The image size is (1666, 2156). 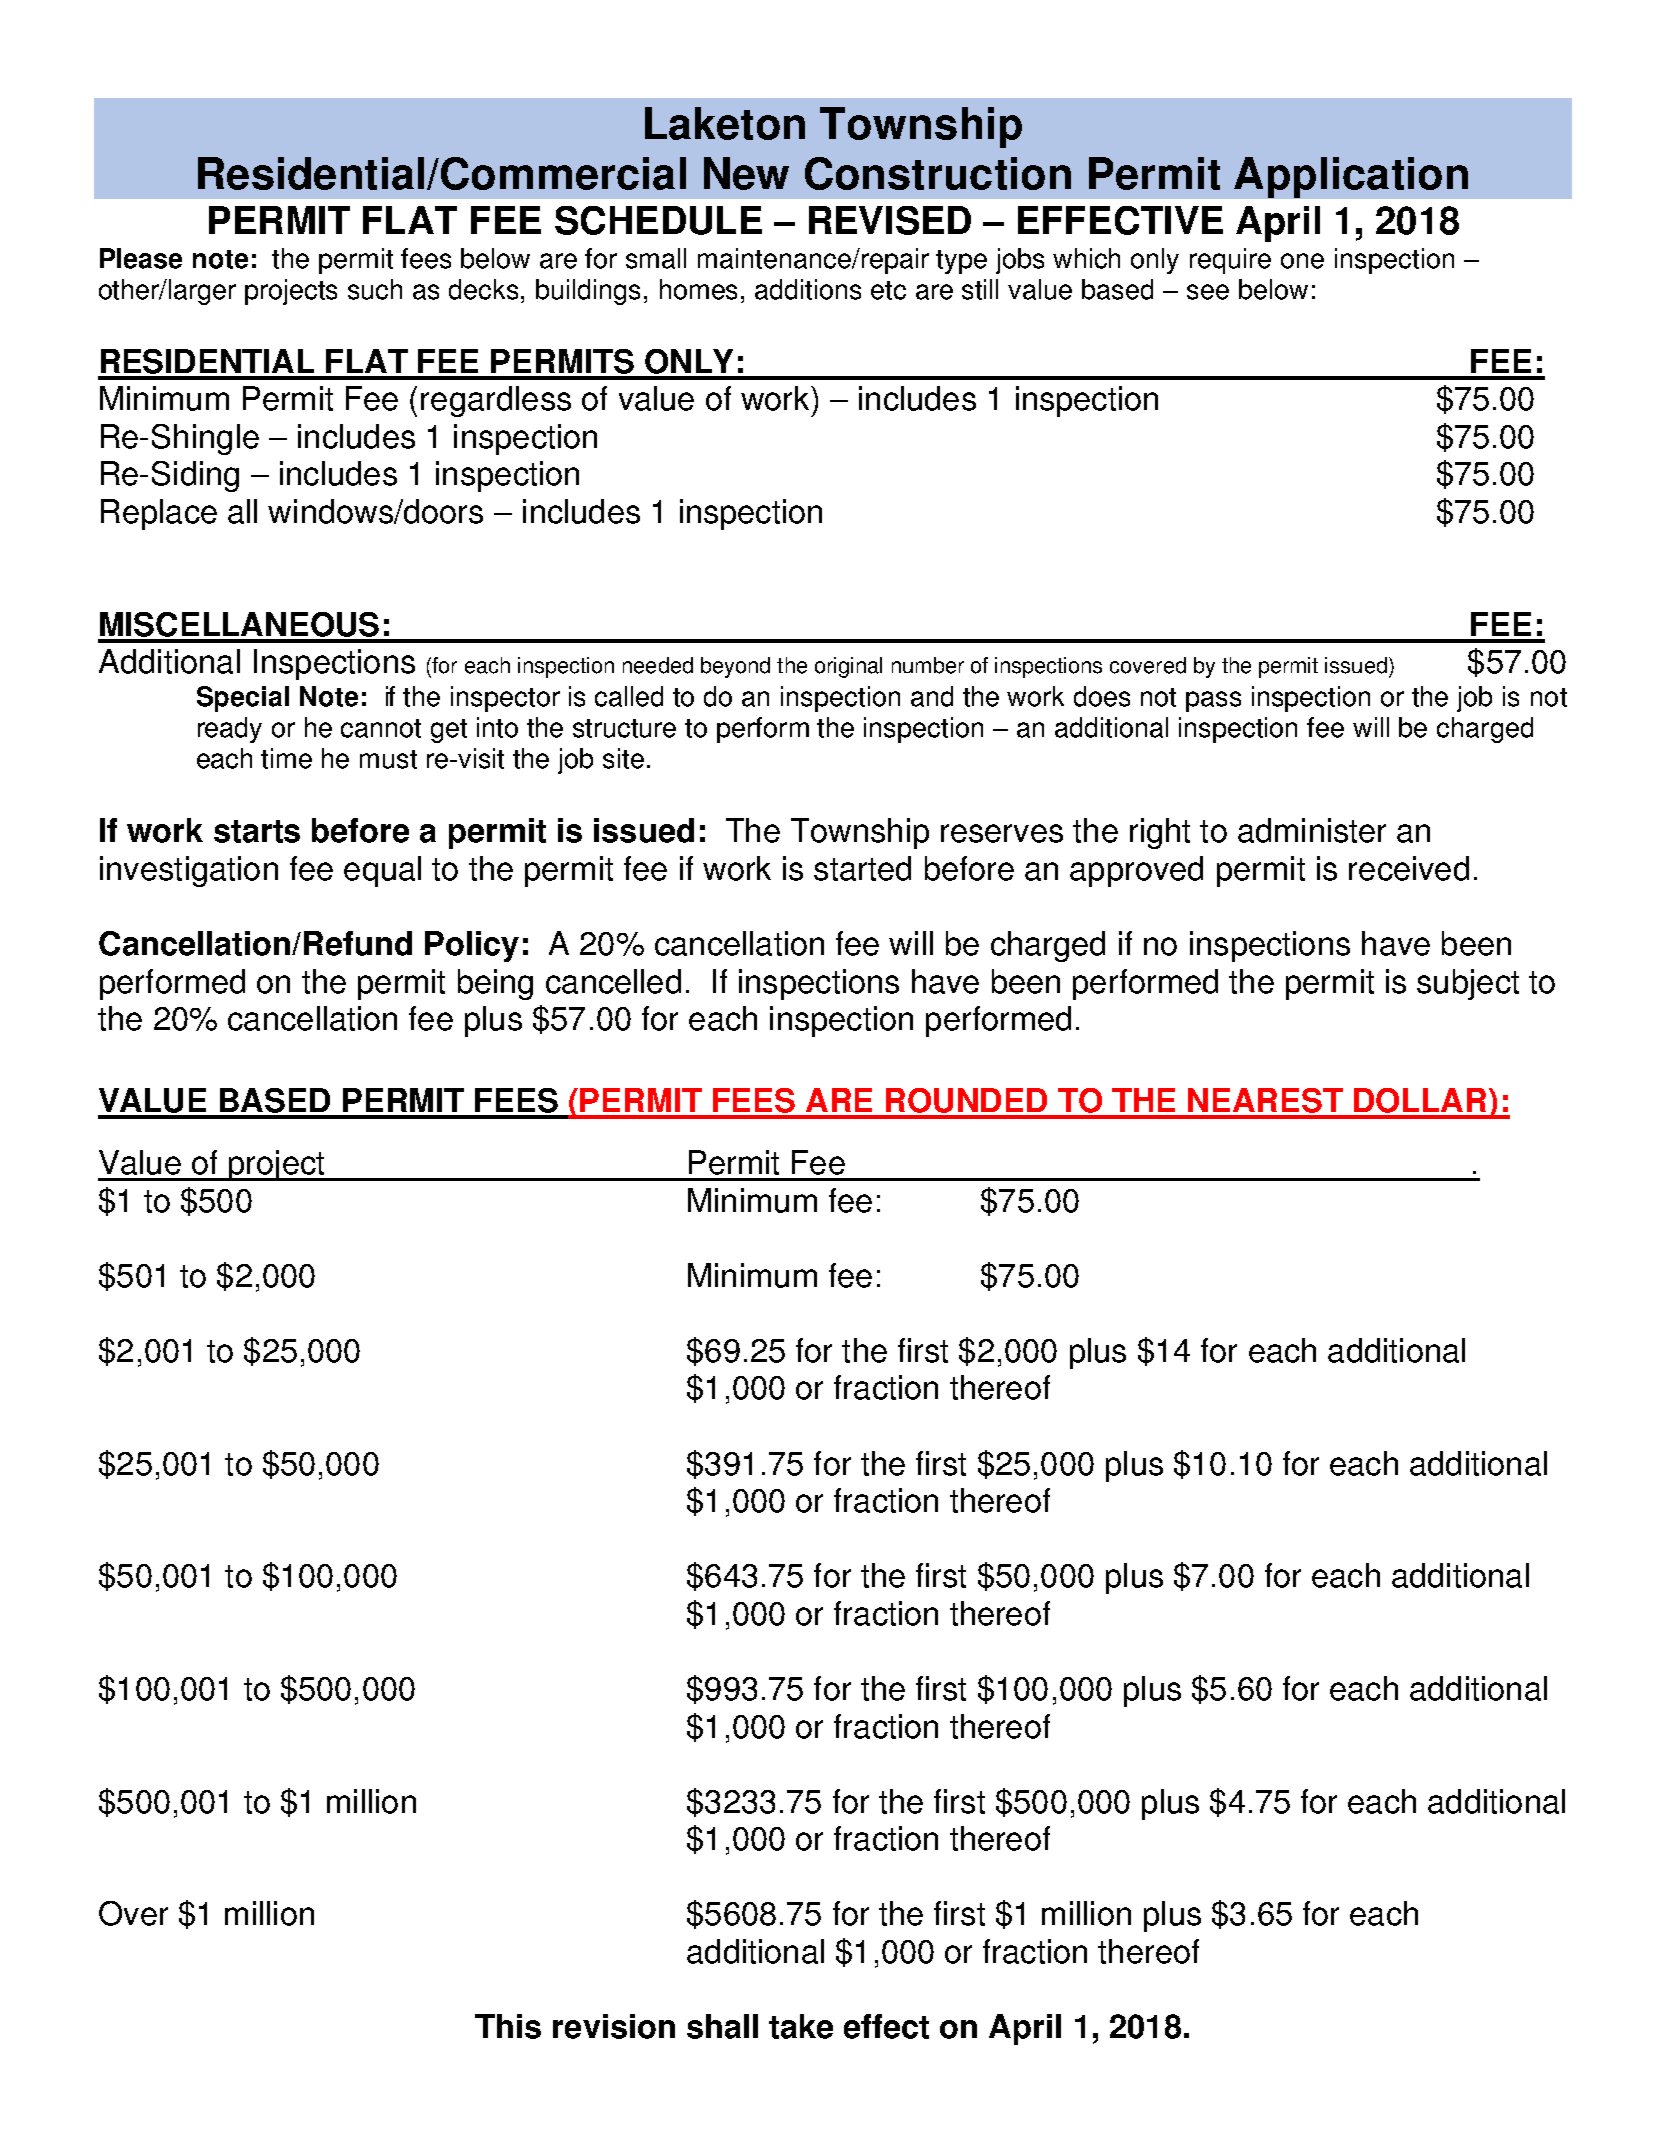 I want to click on one, so click(x=1302, y=261).
